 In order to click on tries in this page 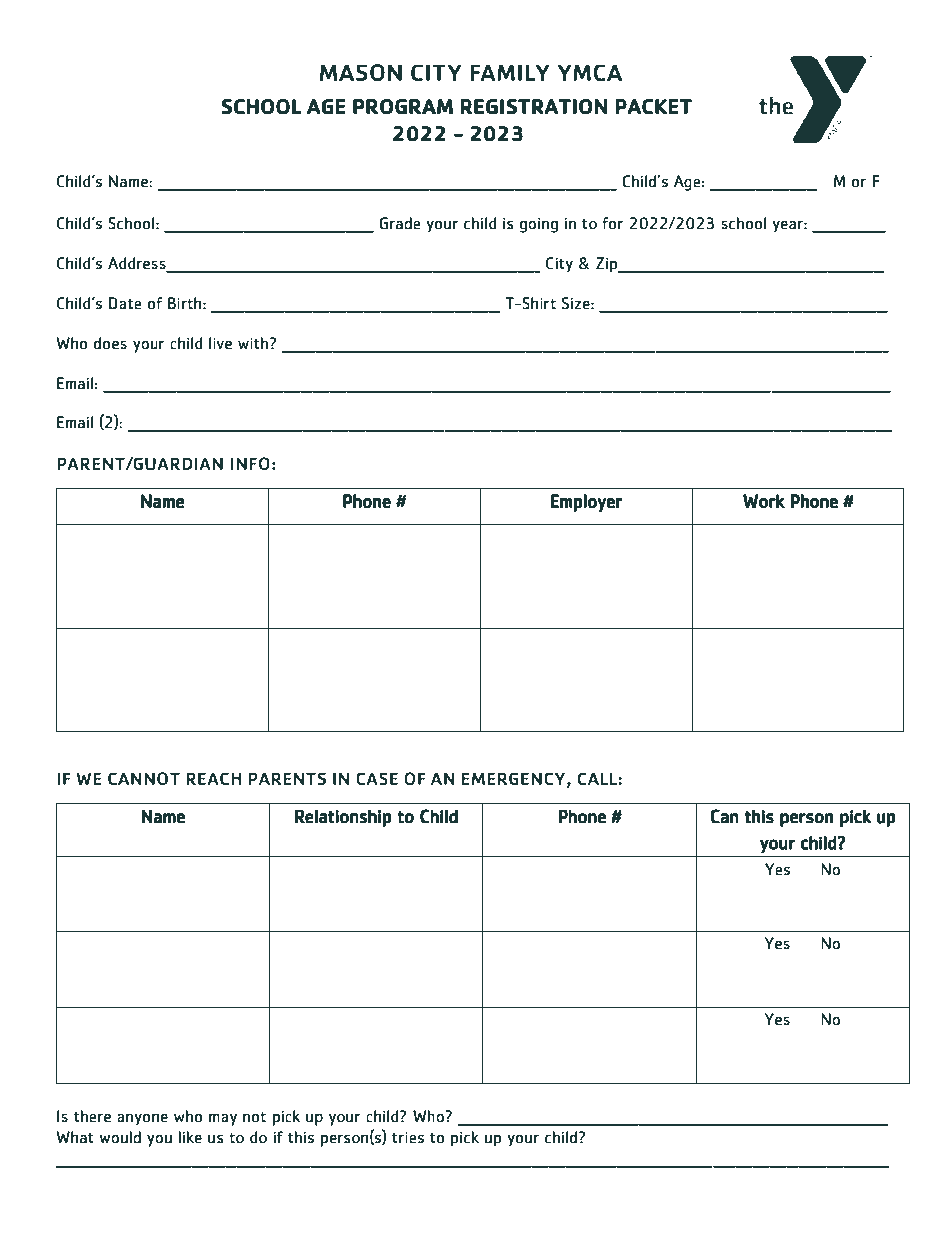, I will do `click(408, 1138)`.
